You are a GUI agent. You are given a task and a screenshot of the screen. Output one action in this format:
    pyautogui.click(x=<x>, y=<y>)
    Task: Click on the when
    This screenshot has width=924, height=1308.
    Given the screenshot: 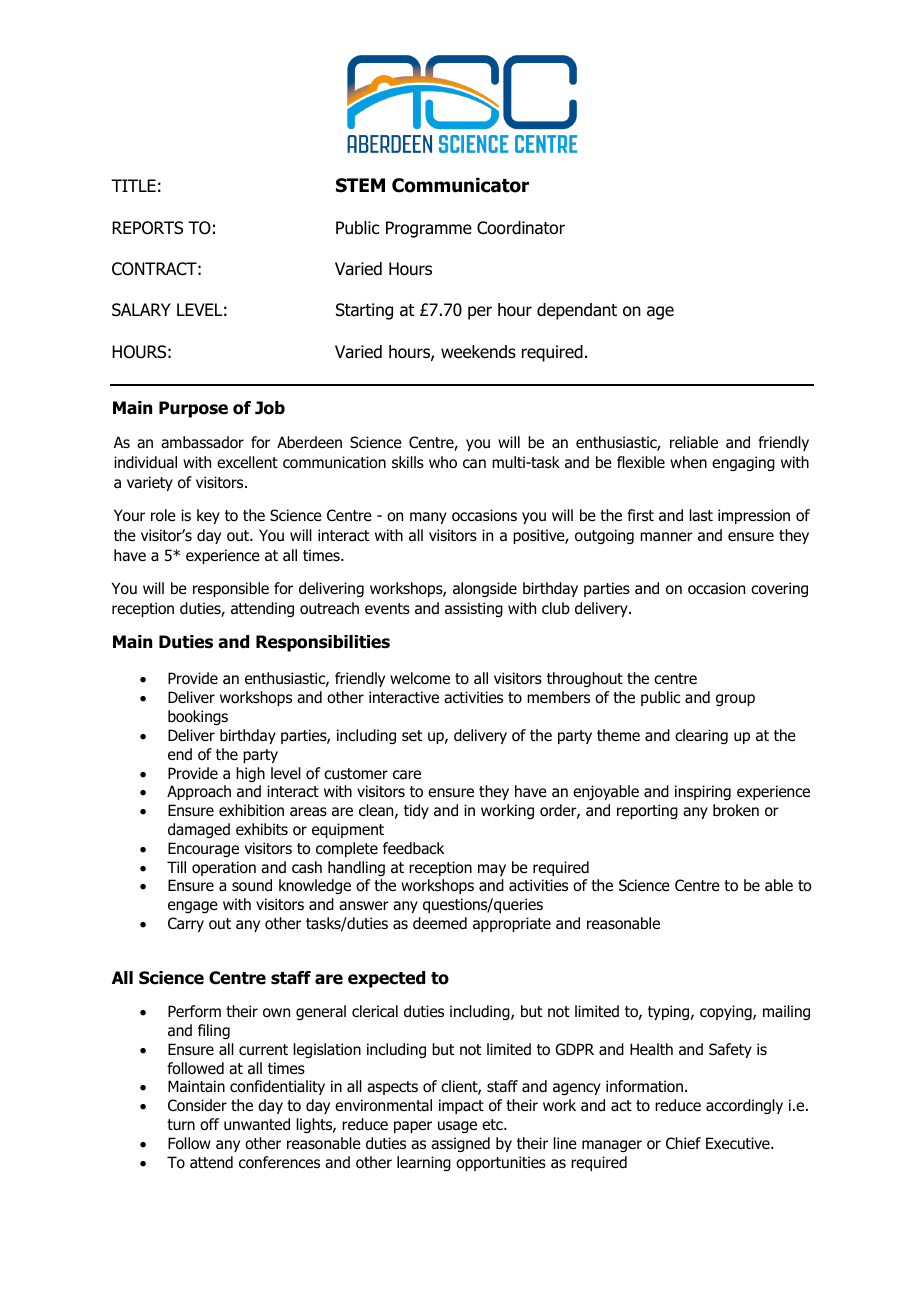 What is the action you would take?
    pyautogui.click(x=688, y=462)
